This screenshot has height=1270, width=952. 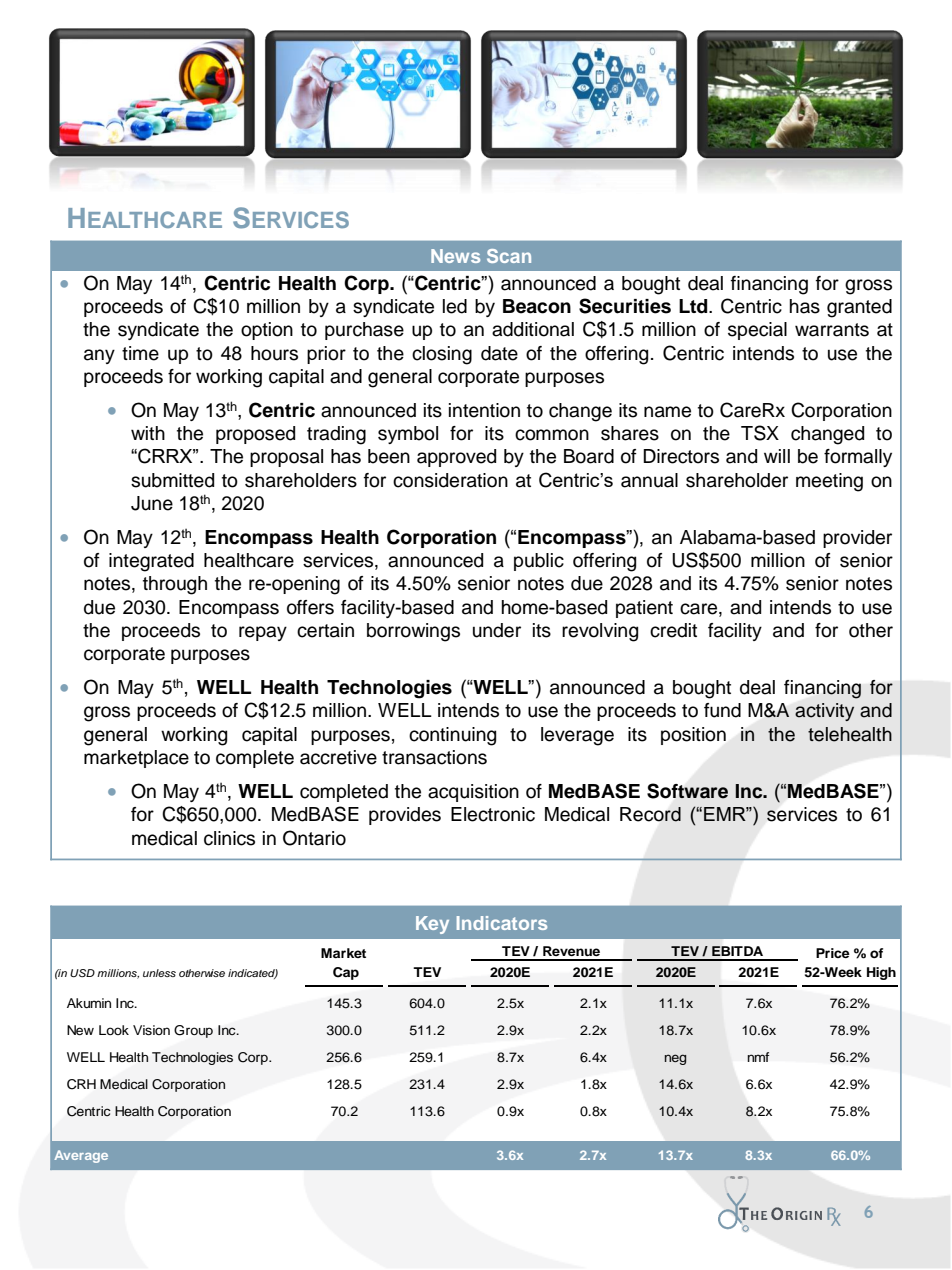 I want to click on Price, so click(x=833, y=953).
